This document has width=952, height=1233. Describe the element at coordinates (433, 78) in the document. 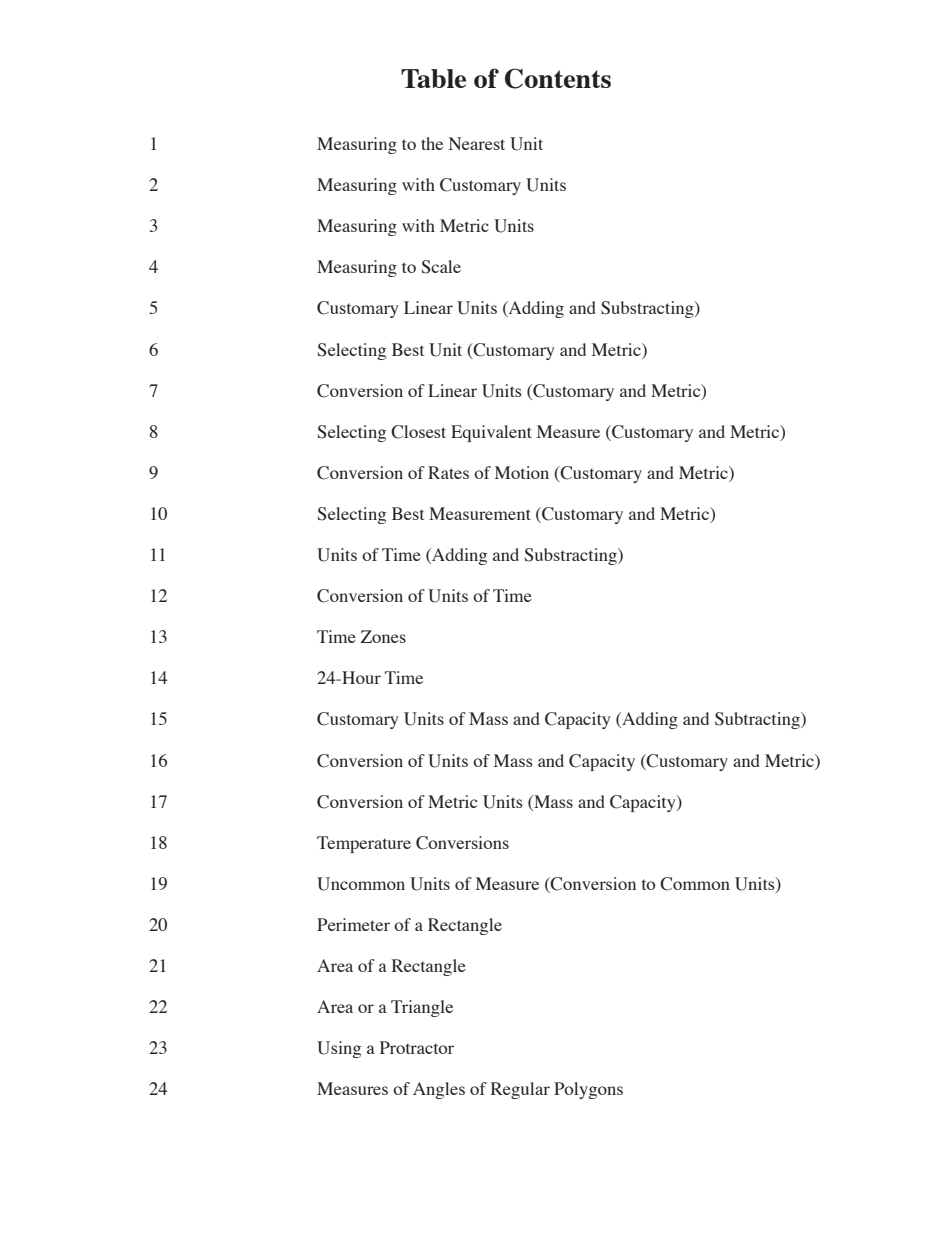

I see `Table` at that location.
